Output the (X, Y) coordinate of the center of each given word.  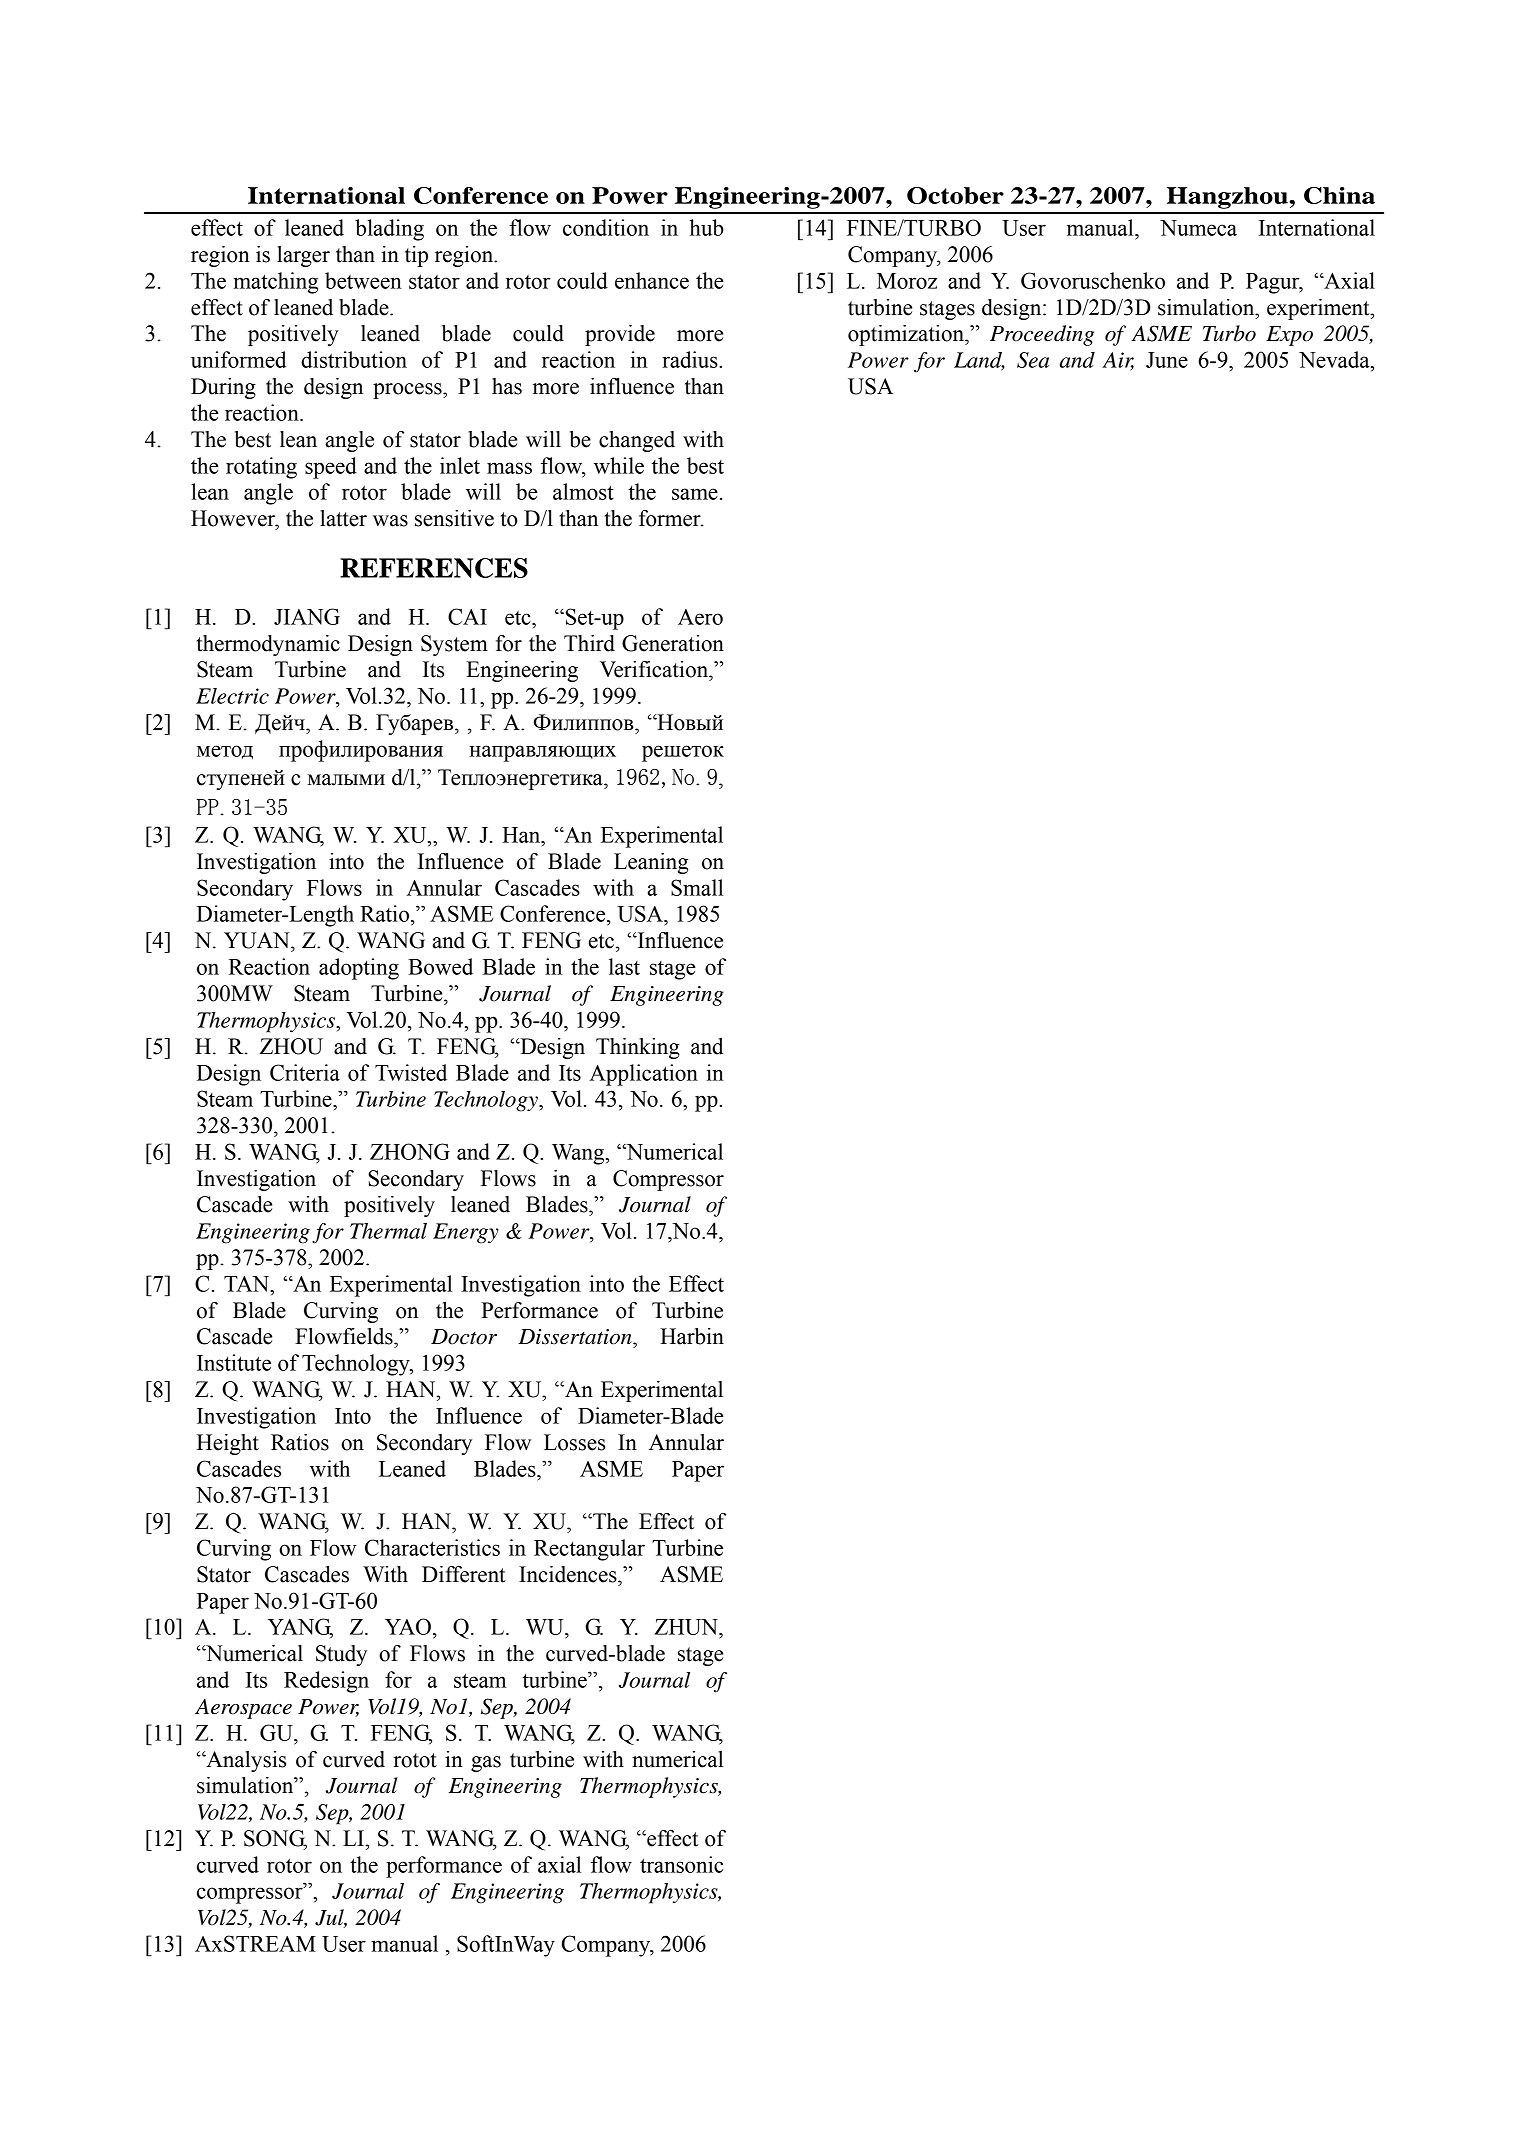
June (1167, 360)
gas (486, 1764)
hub (706, 227)
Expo (1289, 336)
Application (643, 1075)
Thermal (388, 1231)
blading (389, 230)
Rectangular (589, 1550)
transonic (681, 1864)
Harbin (692, 1336)
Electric (232, 696)
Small (697, 887)
